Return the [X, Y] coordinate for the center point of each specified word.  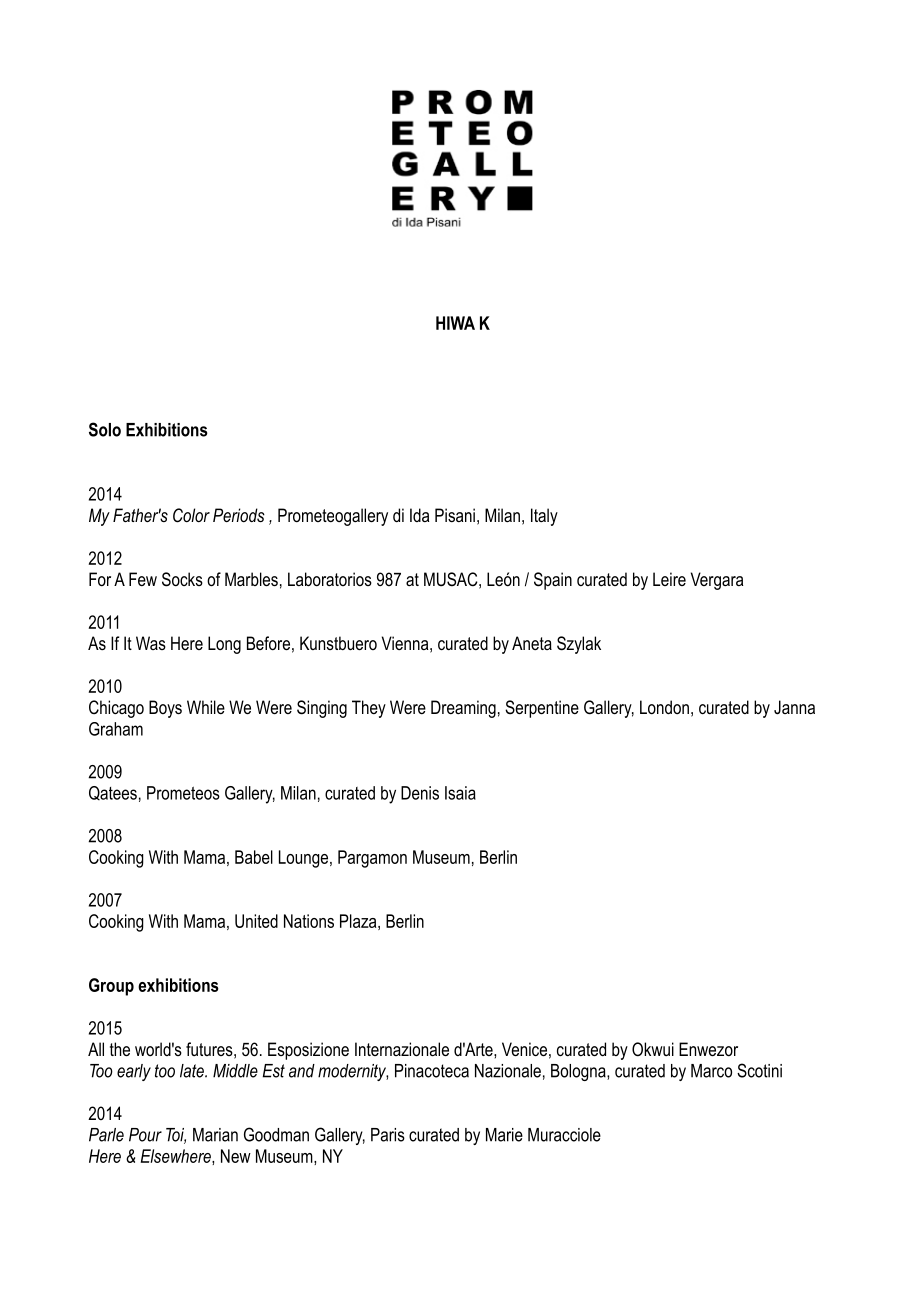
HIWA [455, 323]
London [664, 707]
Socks [182, 579]
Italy [544, 517]
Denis [420, 793]
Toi [176, 1136]
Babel [254, 857]
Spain [553, 581]
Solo [105, 429]
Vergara [717, 581]
